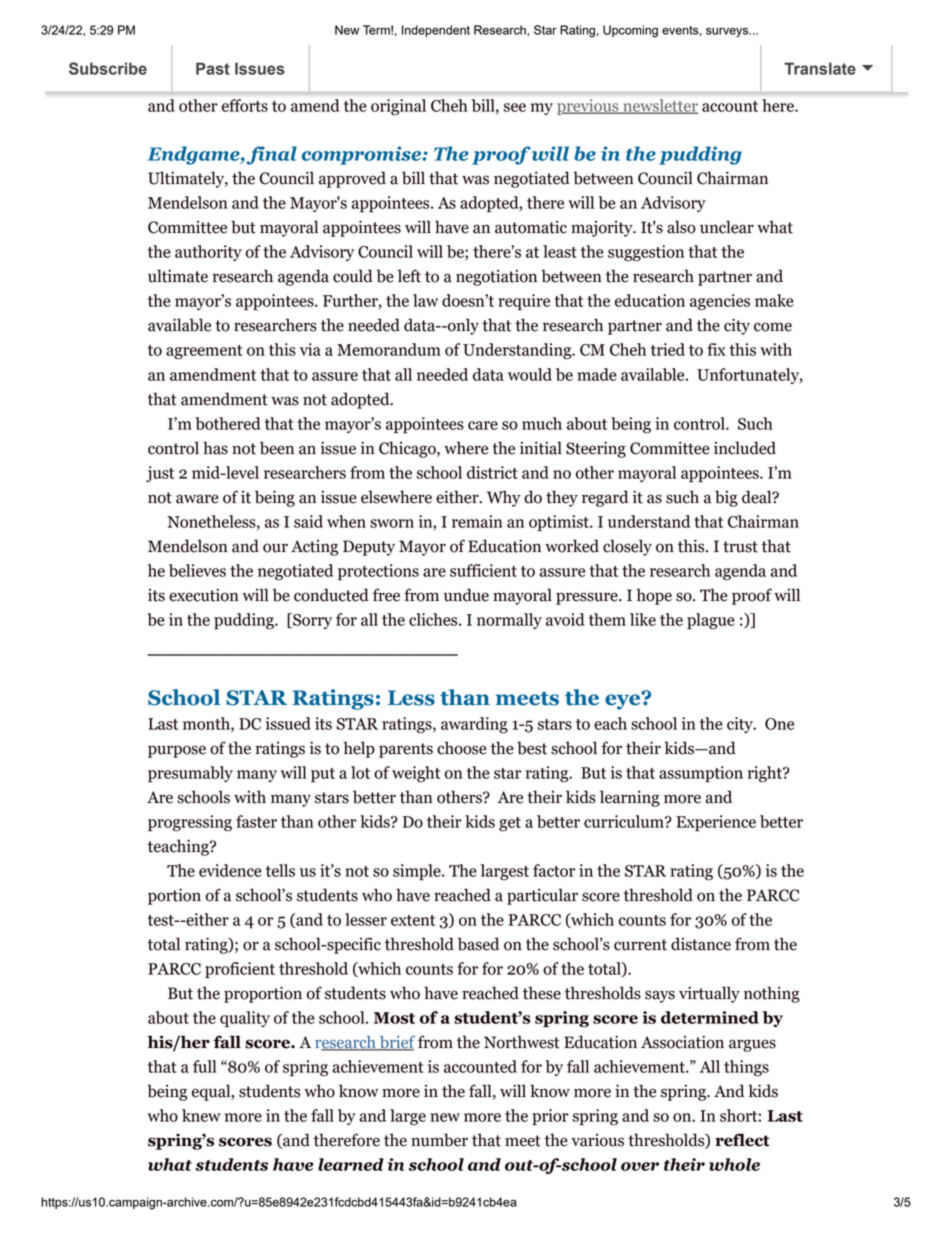 This document has height=1233, width=952. I want to click on undue, so click(466, 595).
